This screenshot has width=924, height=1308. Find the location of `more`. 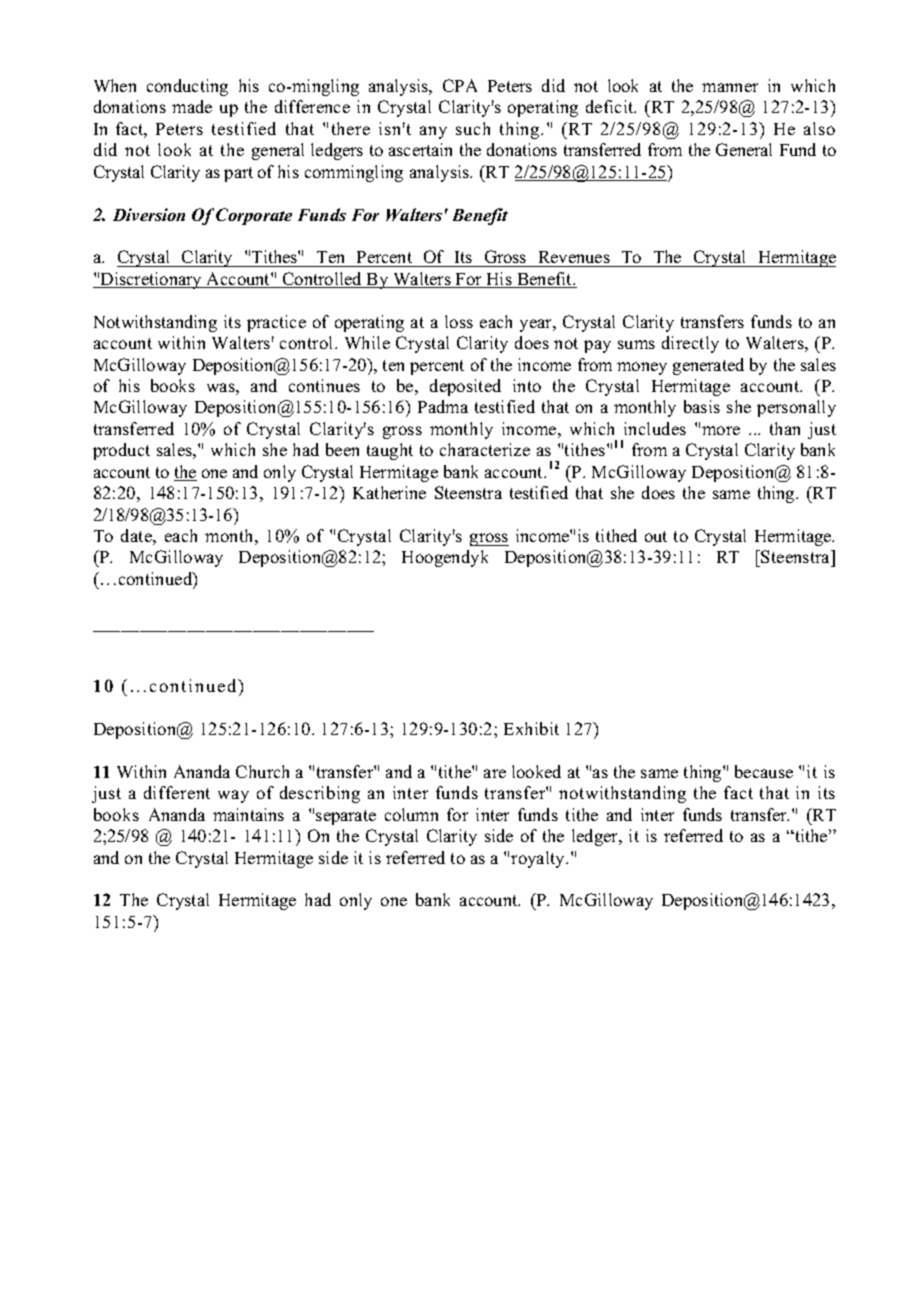

more is located at coordinates (721, 430).
